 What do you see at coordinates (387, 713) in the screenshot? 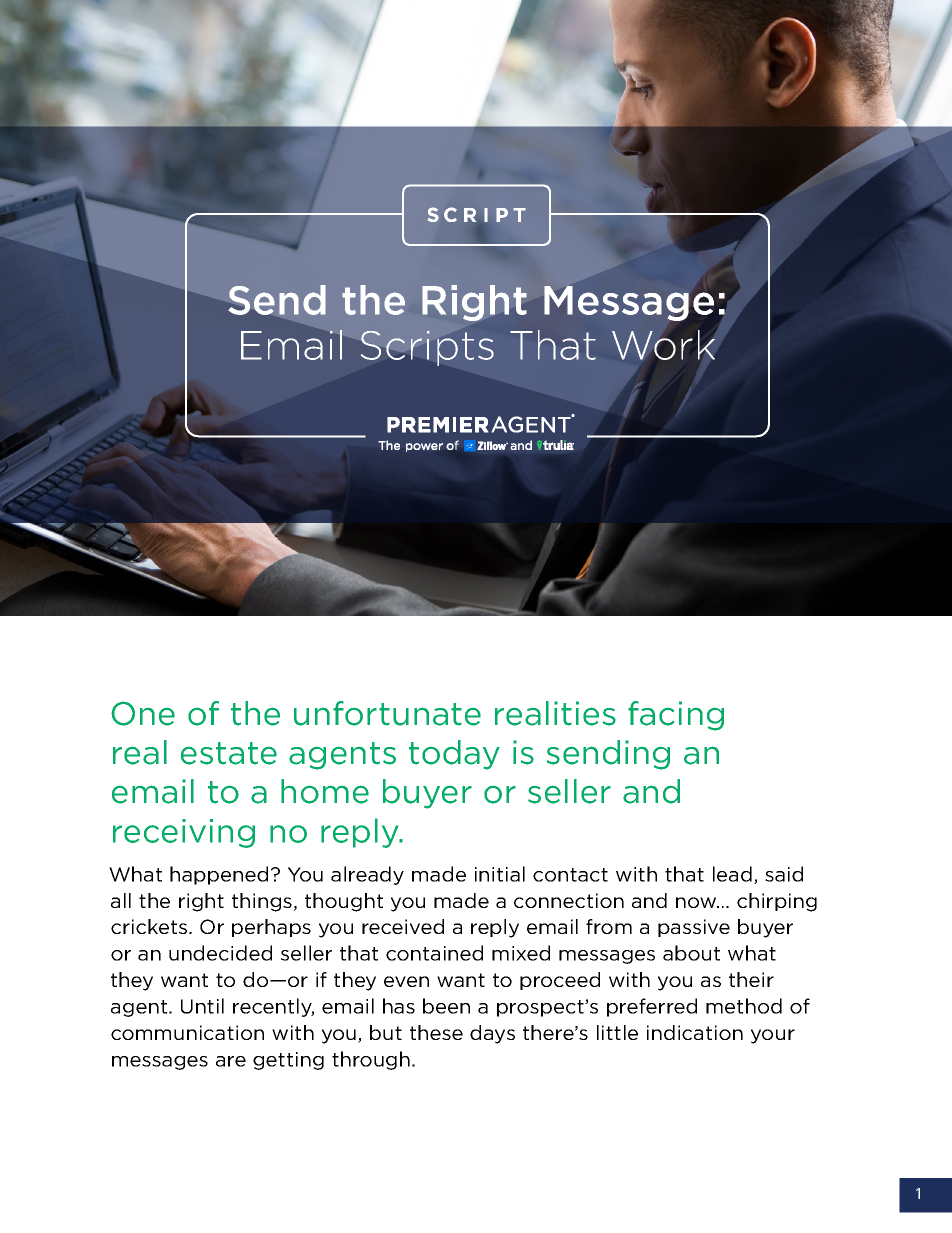
I see `unfortunate` at bounding box center [387, 713].
